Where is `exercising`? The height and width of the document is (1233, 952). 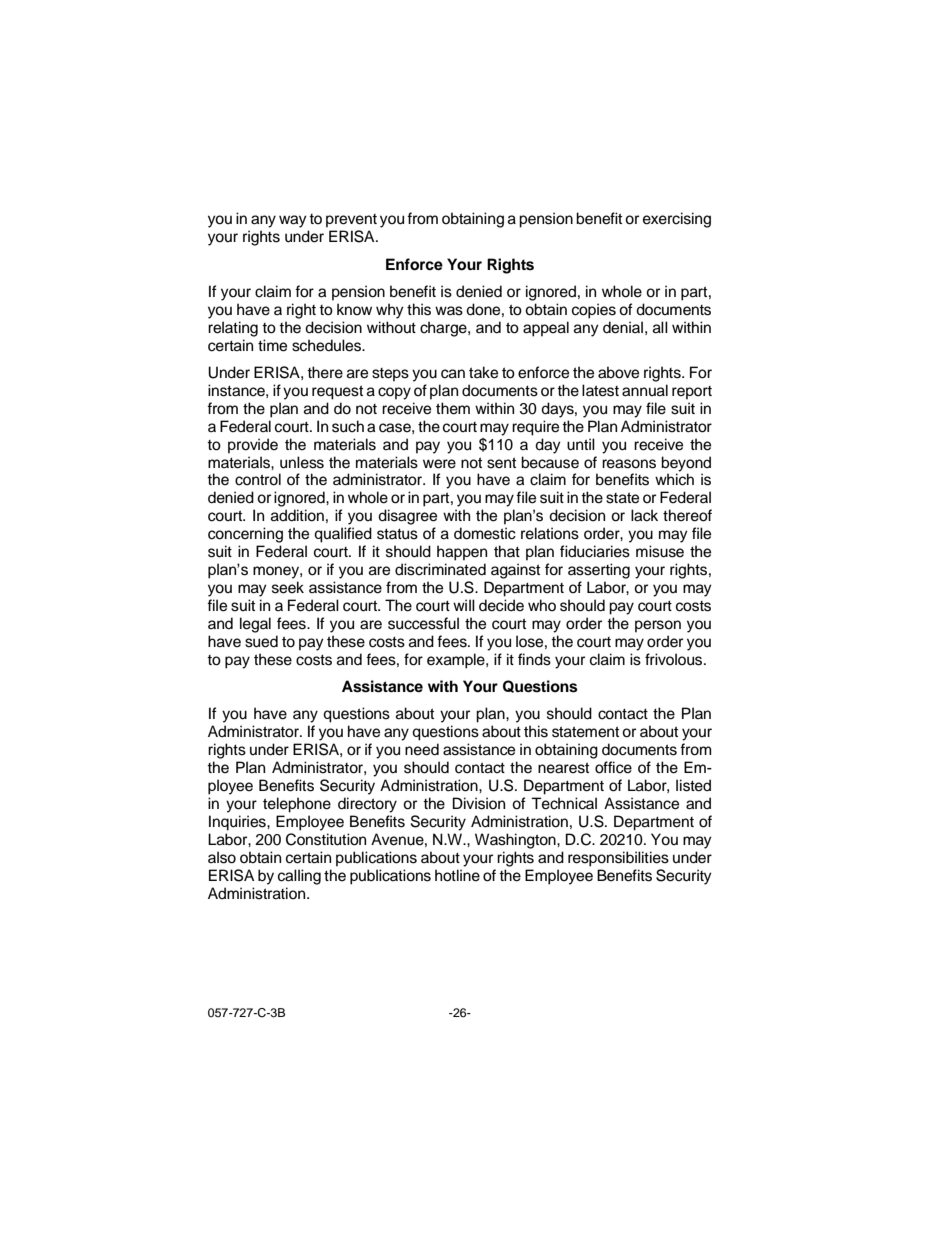 exercising is located at coordinates (677, 220).
